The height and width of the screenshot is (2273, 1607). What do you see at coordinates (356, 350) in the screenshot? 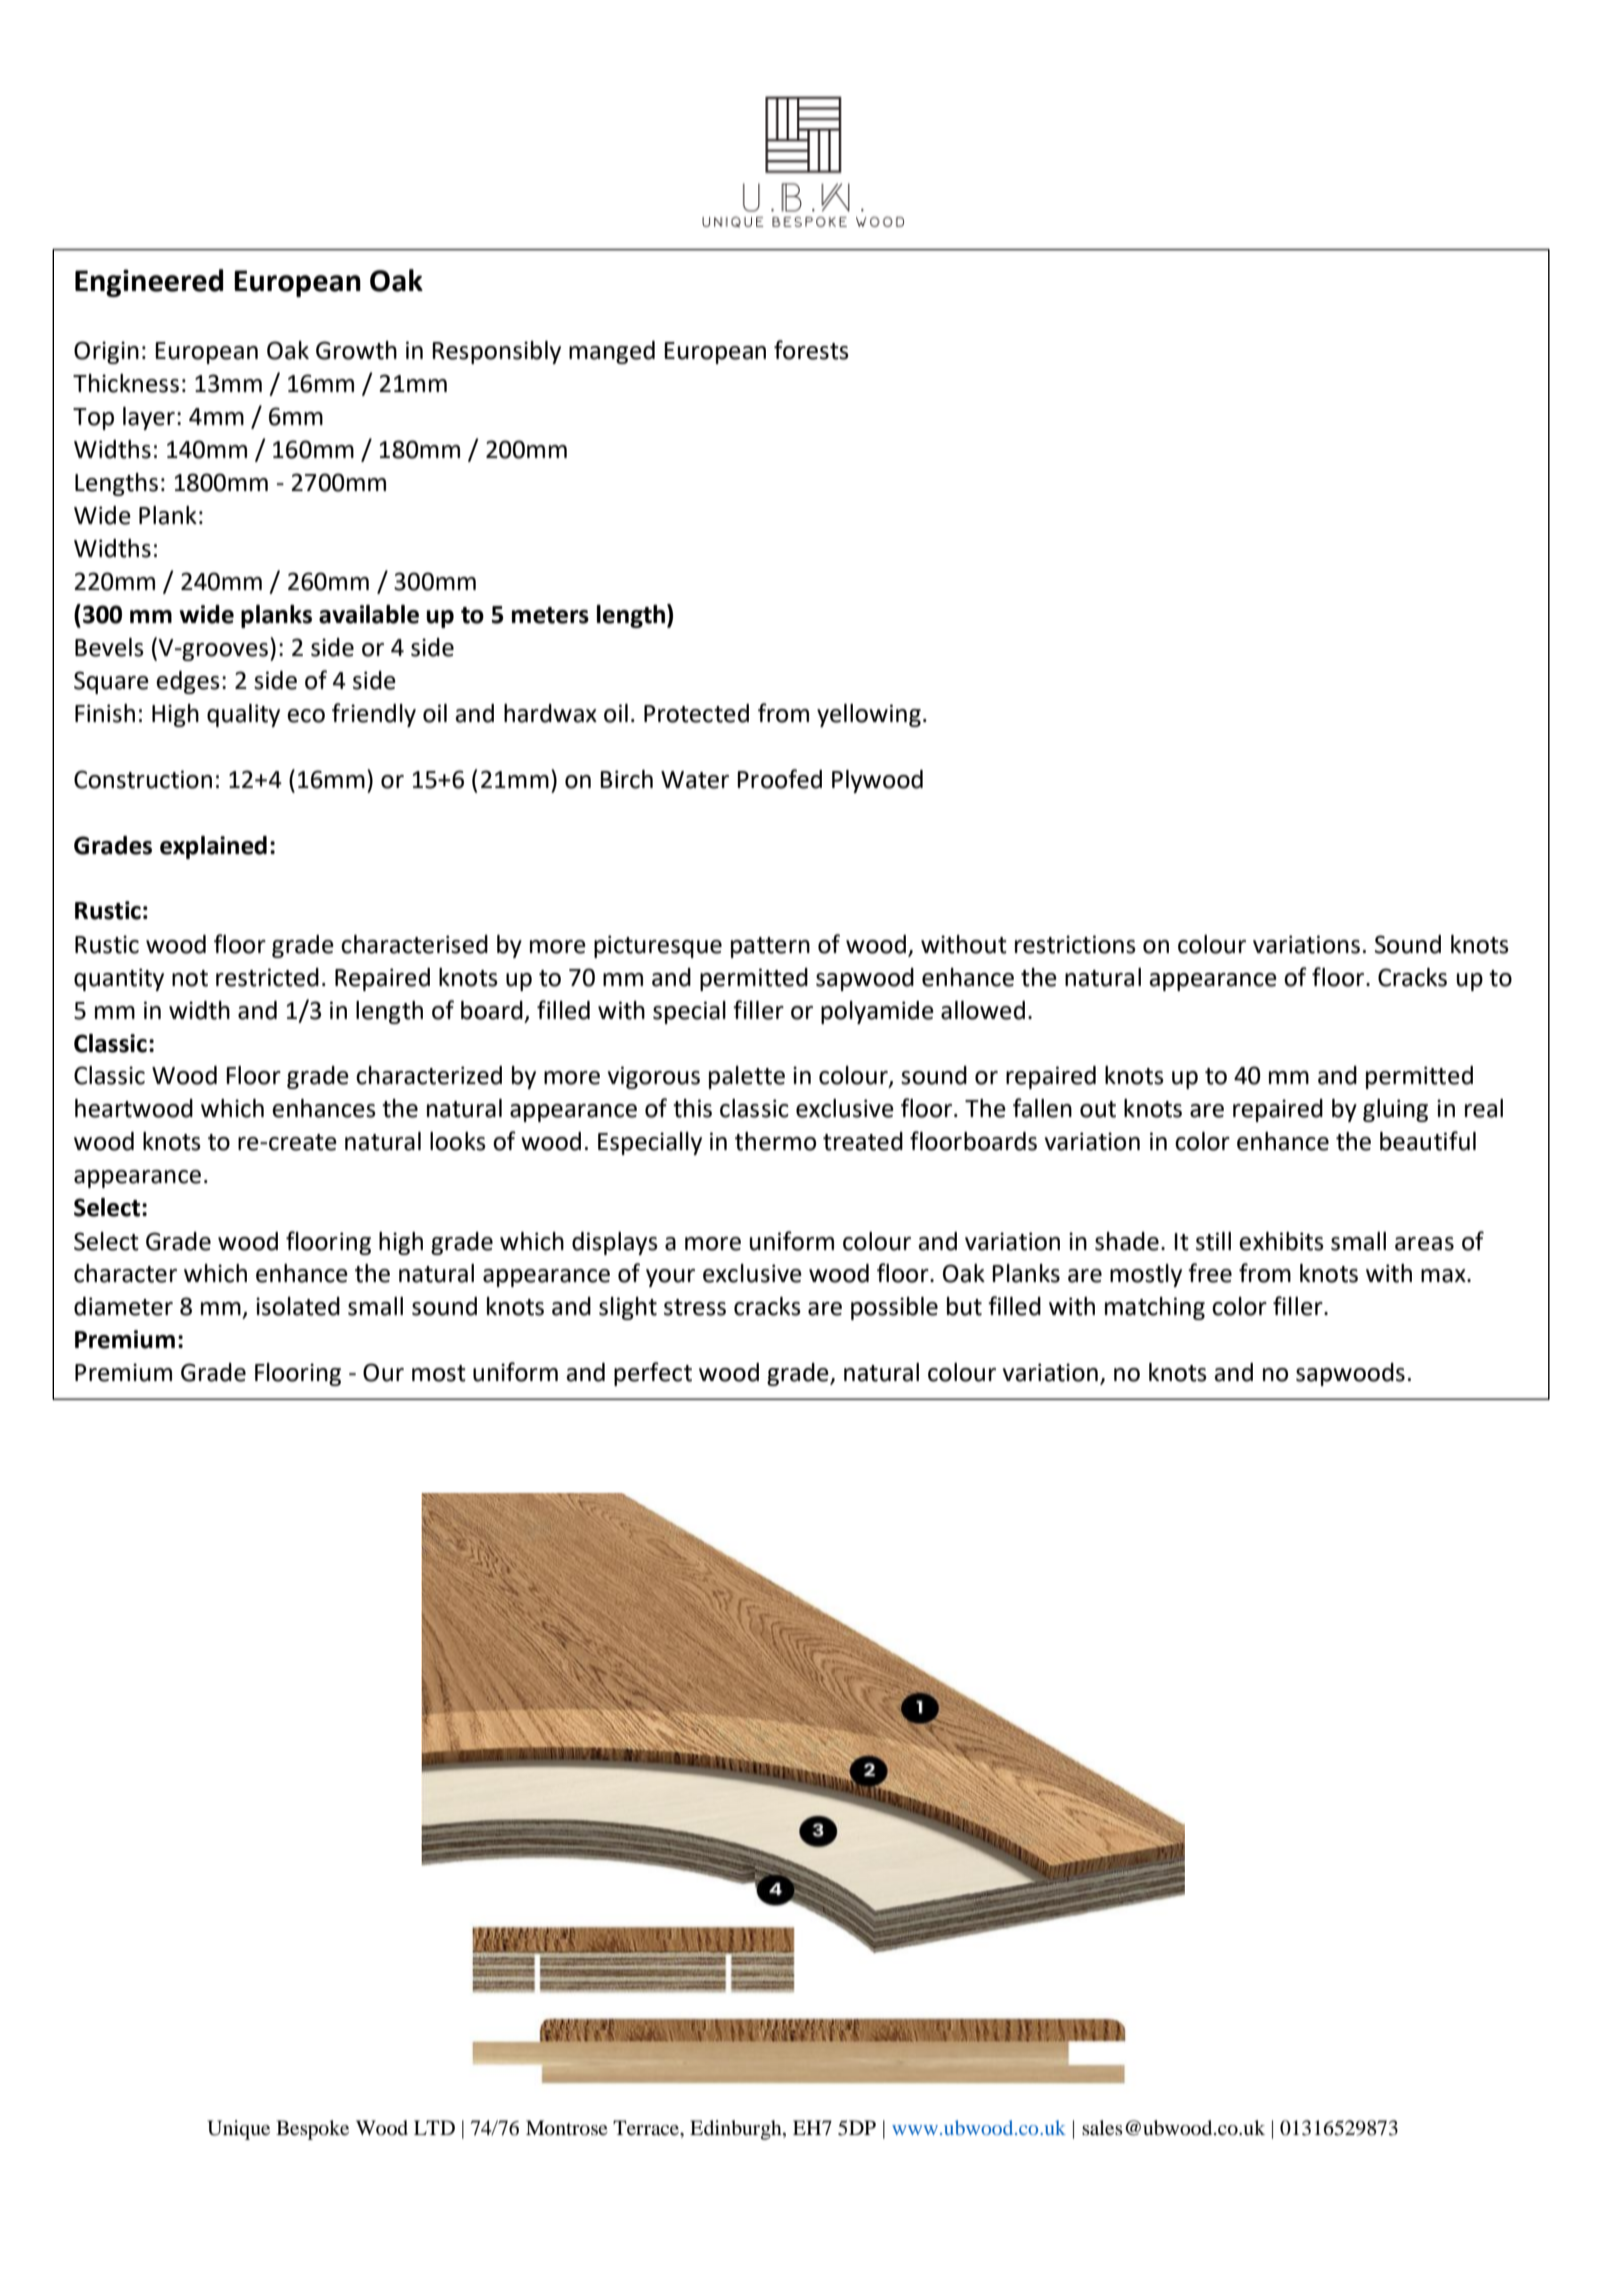
I see `Growth` at bounding box center [356, 350].
